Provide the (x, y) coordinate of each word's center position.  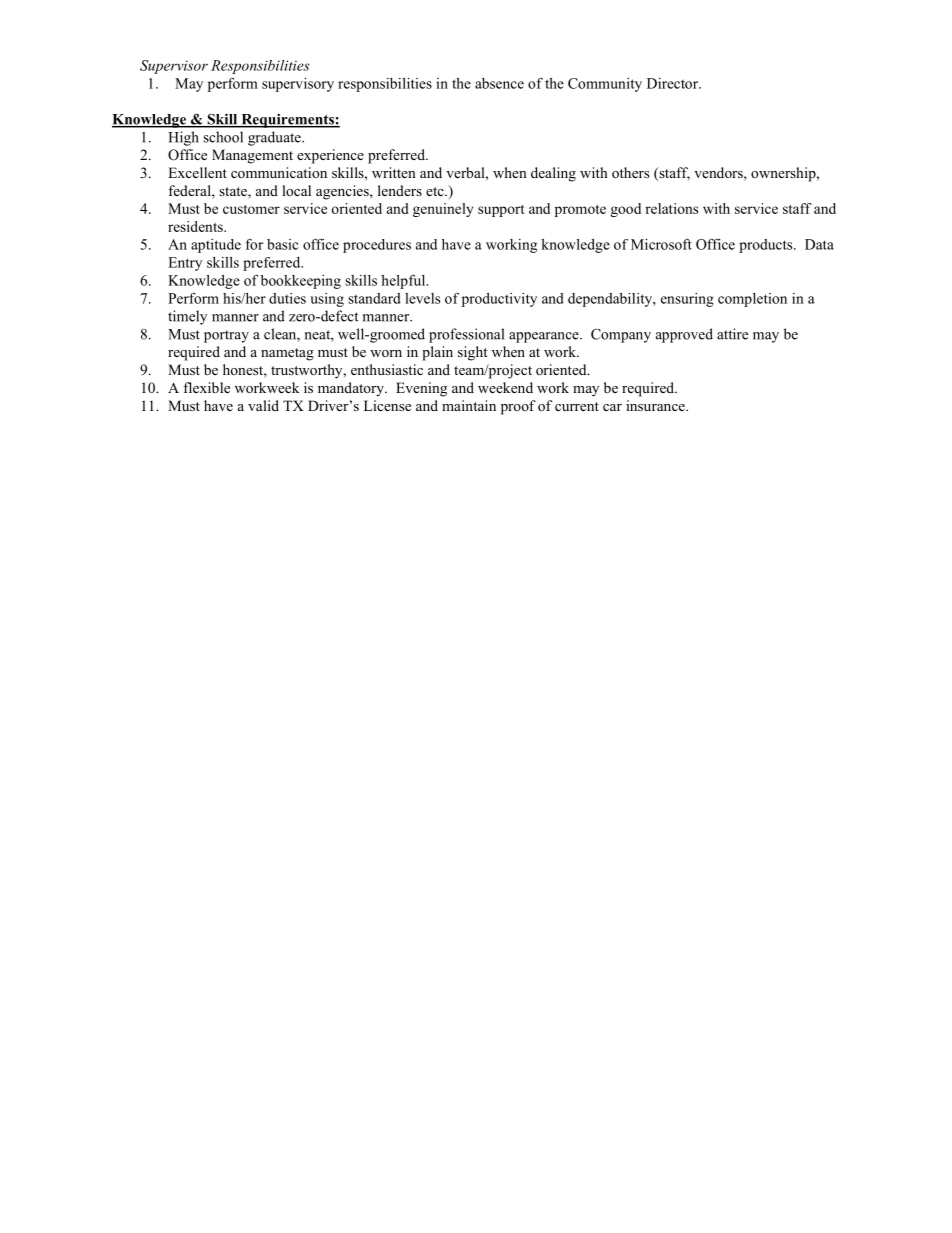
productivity (499, 300)
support (501, 211)
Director (673, 83)
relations (671, 208)
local (296, 190)
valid (263, 405)
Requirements (287, 121)
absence (499, 83)
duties (287, 298)
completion (752, 300)
